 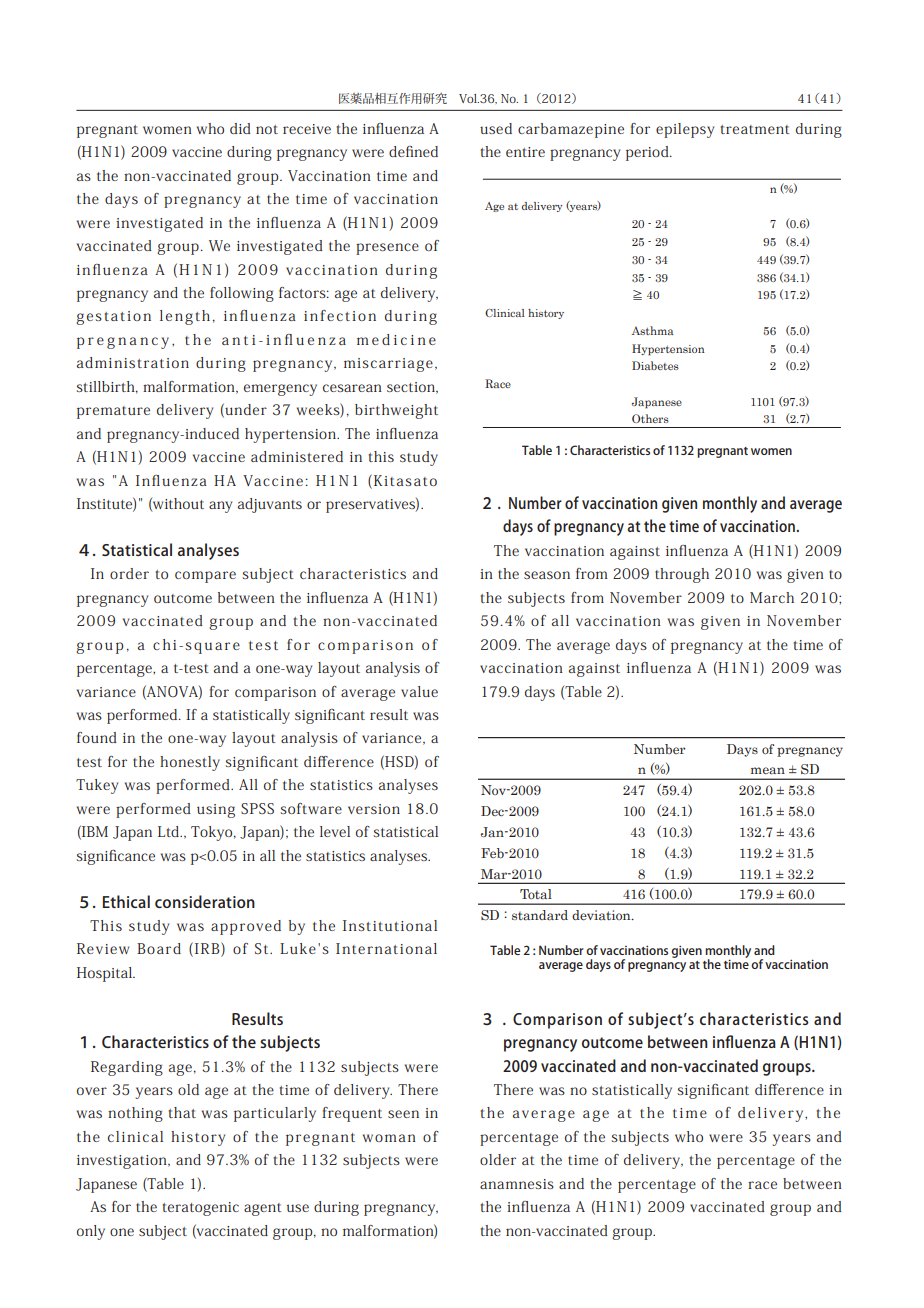 I want to click on value, so click(x=419, y=691).
